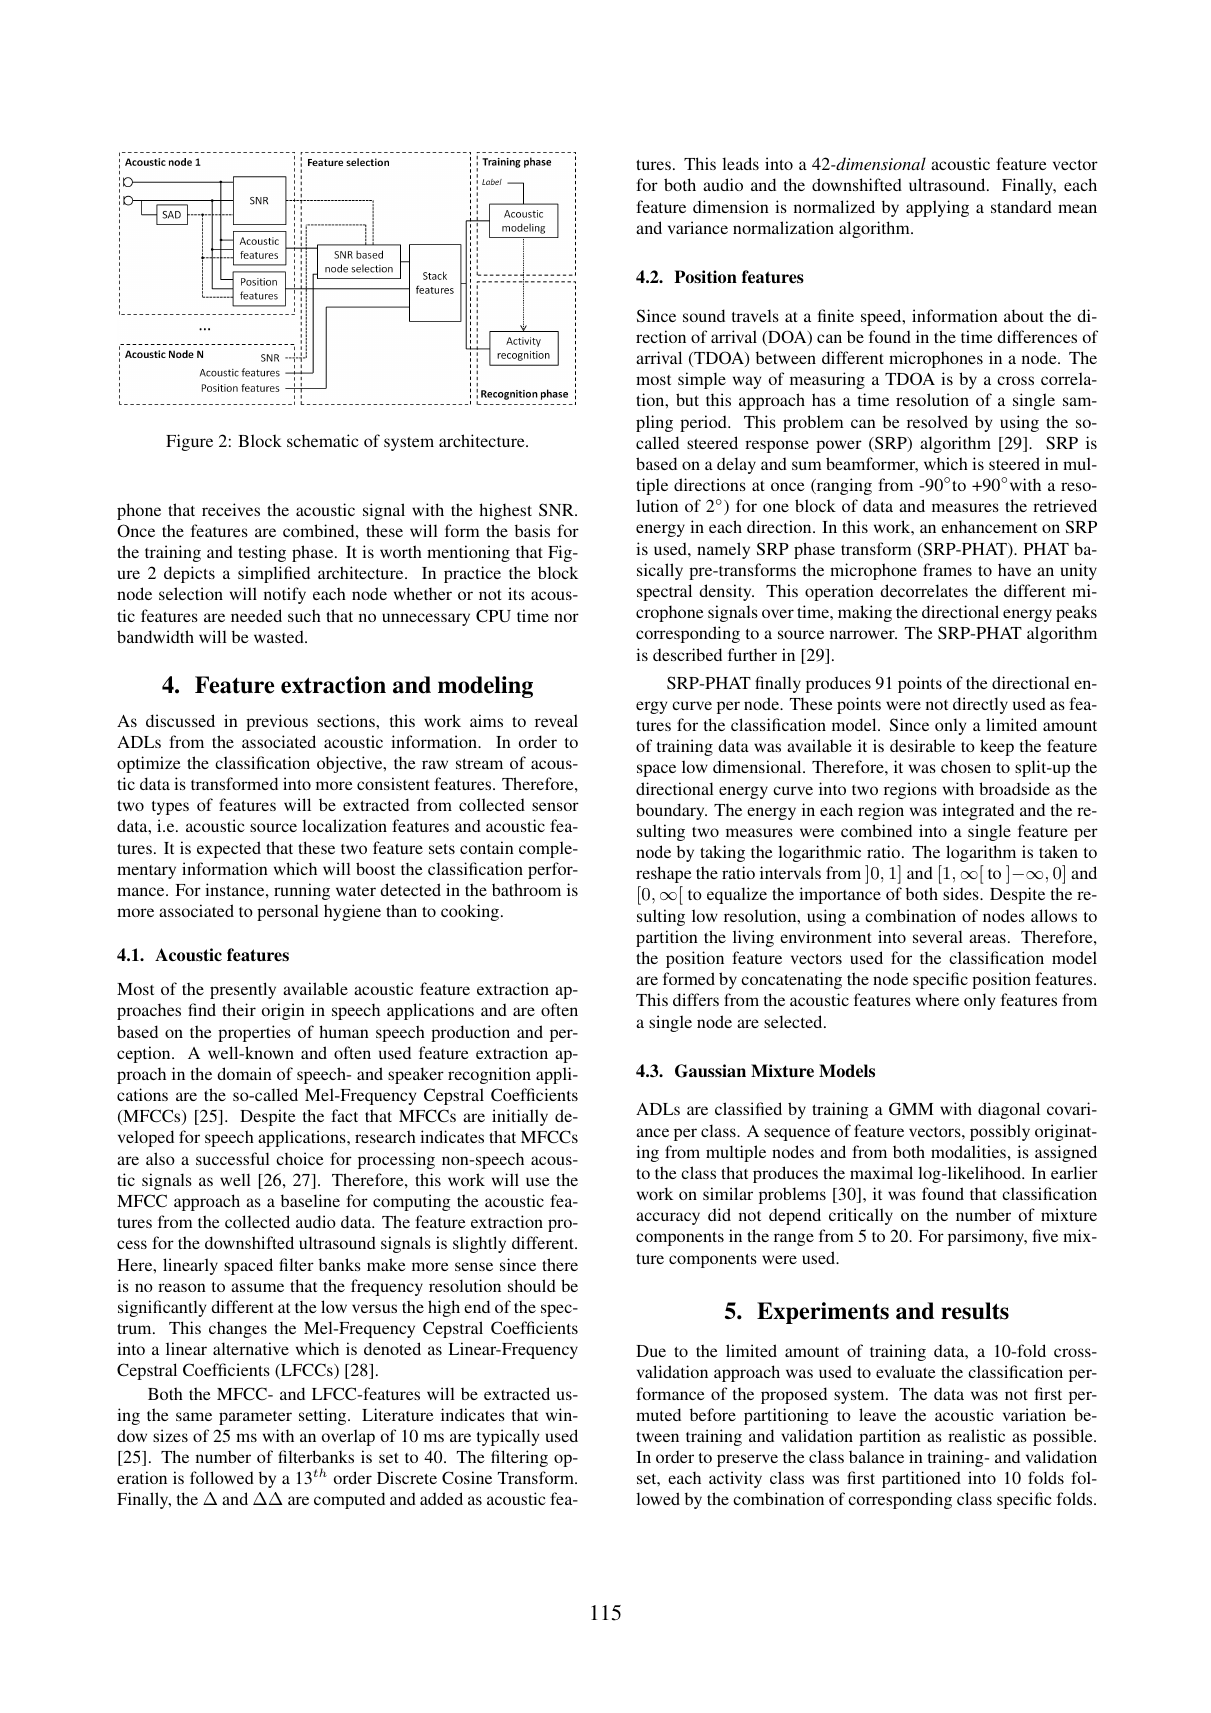  Describe the element at coordinates (520, 1117) in the image. I see `initially` at that location.
